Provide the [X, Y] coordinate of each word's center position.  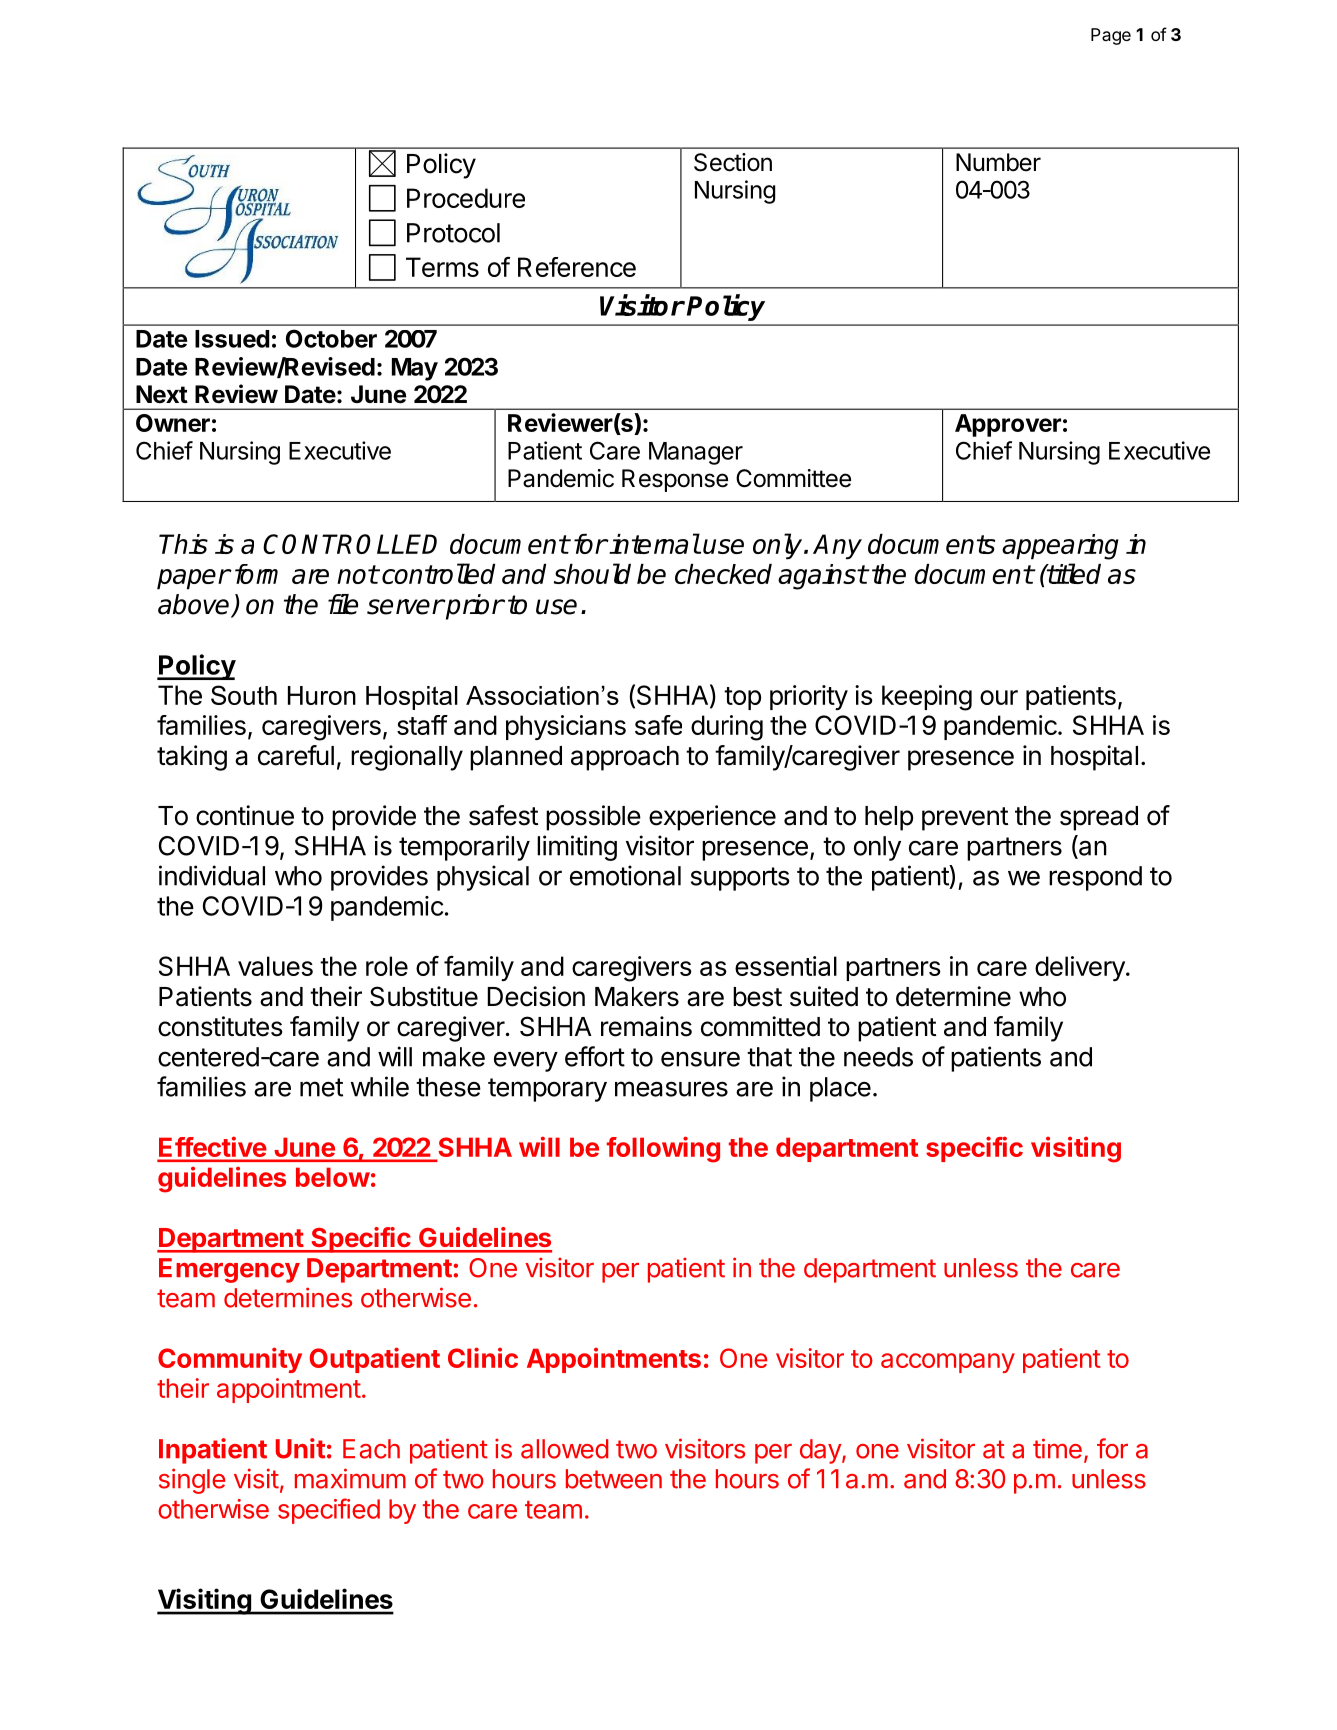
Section [733, 162]
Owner [173, 423]
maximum [350, 1478]
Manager [696, 453]
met [321, 1087]
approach [625, 758]
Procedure [466, 198]
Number [998, 162]
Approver [1008, 425]
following [663, 1149]
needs [878, 1057]
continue [245, 815]
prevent [965, 819]
